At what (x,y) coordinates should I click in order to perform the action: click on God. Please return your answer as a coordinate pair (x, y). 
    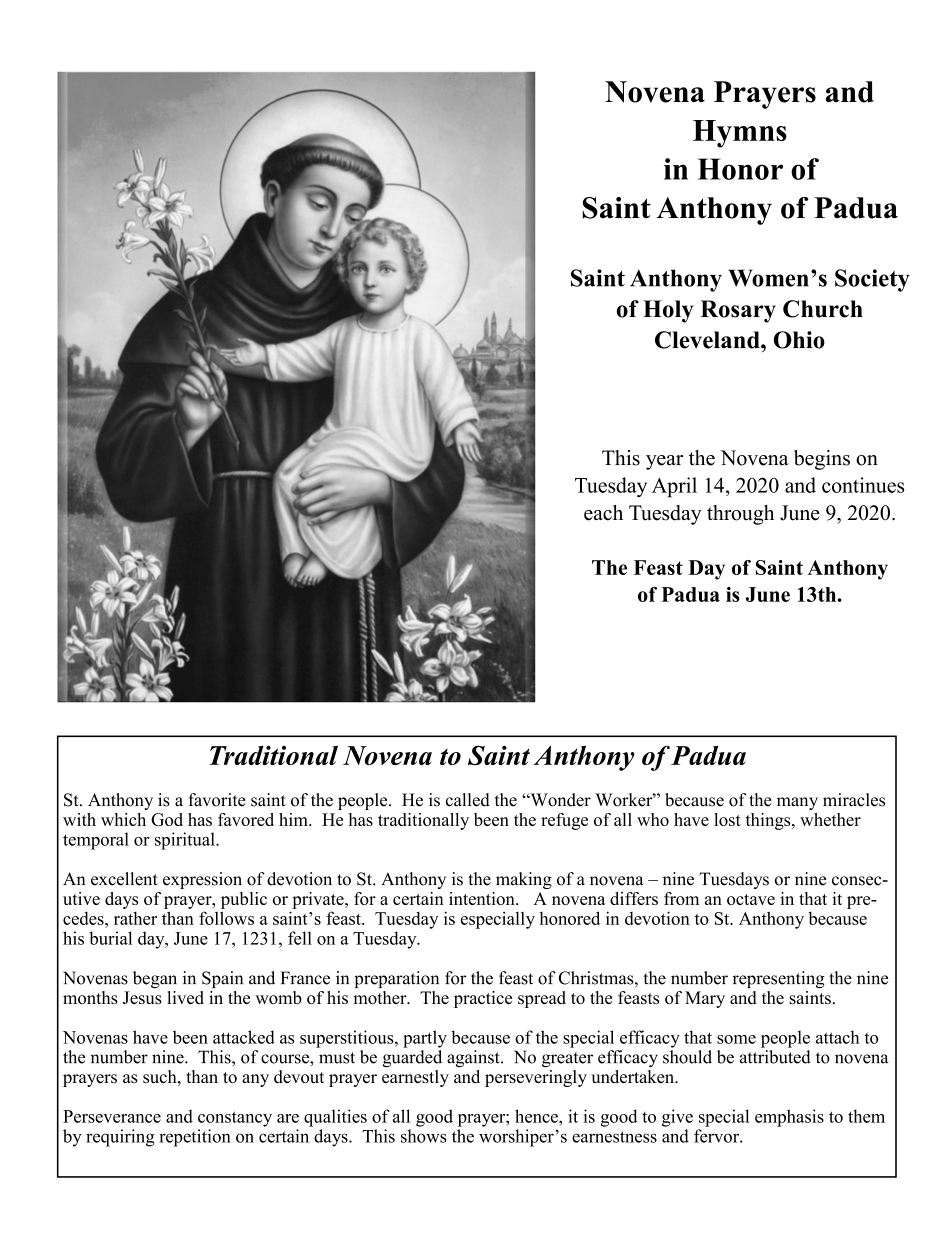
    Looking at the image, I should click on (167, 819).
